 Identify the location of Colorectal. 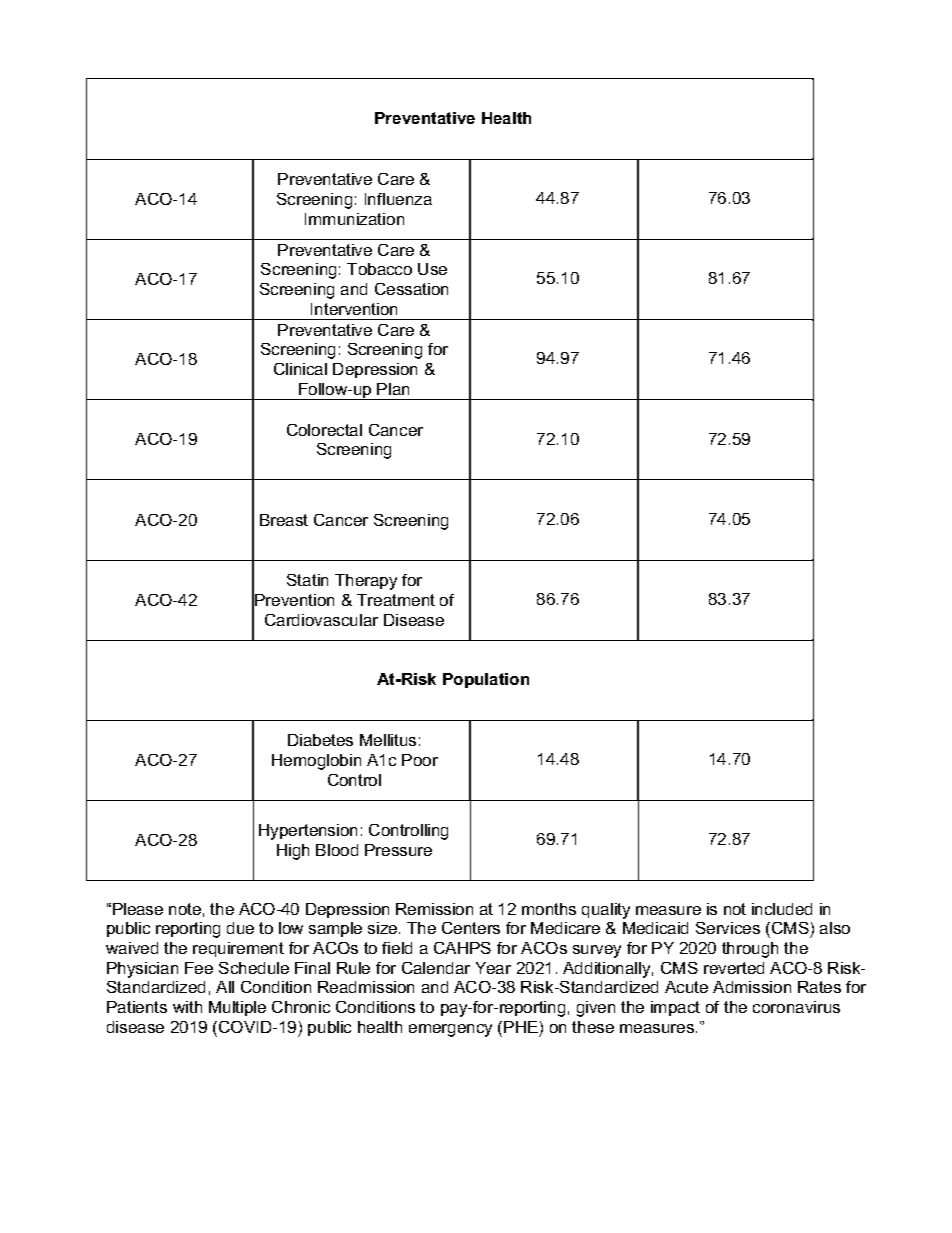
(324, 430).
